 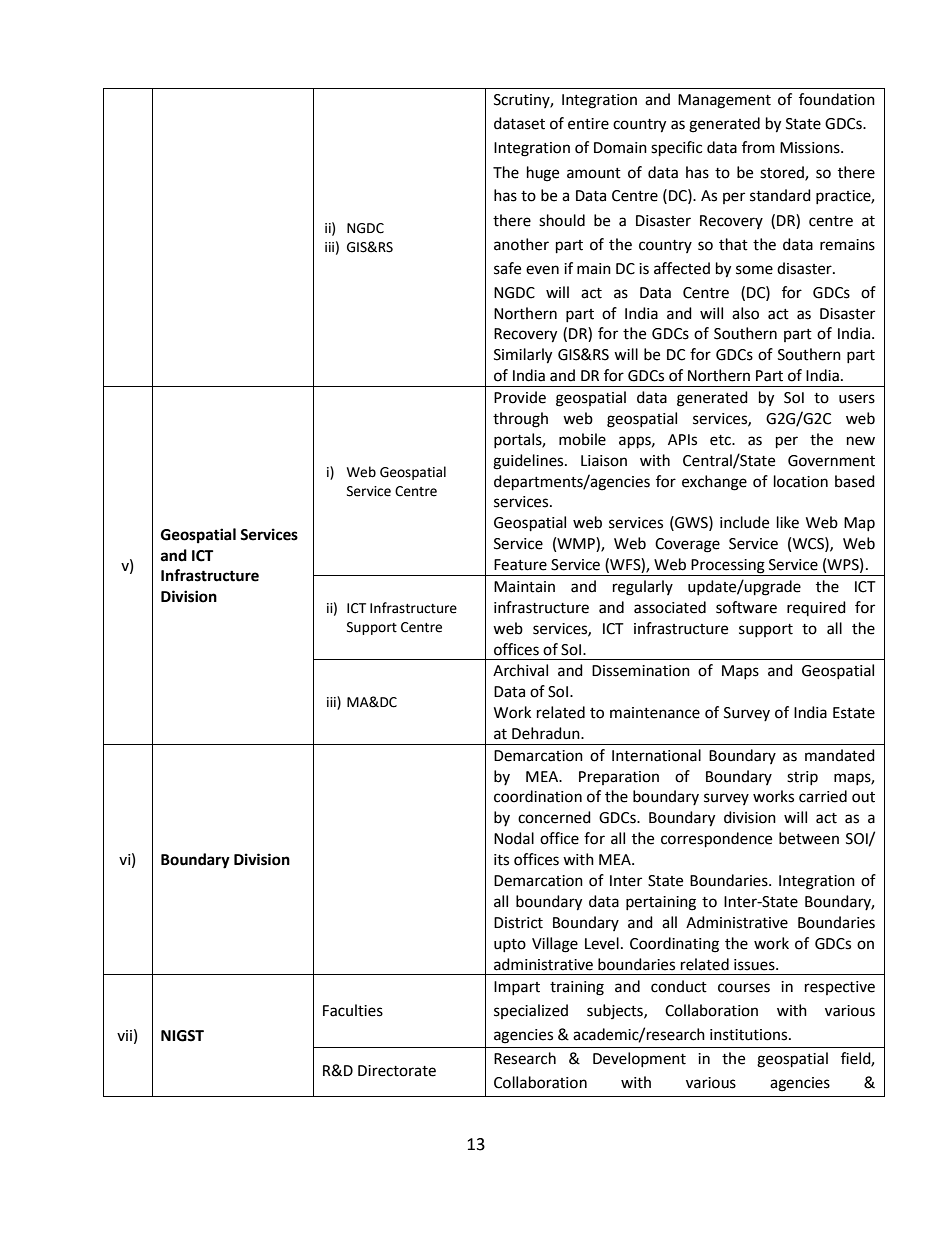 What do you see at coordinates (809, 838) in the page?
I see `between` at bounding box center [809, 838].
